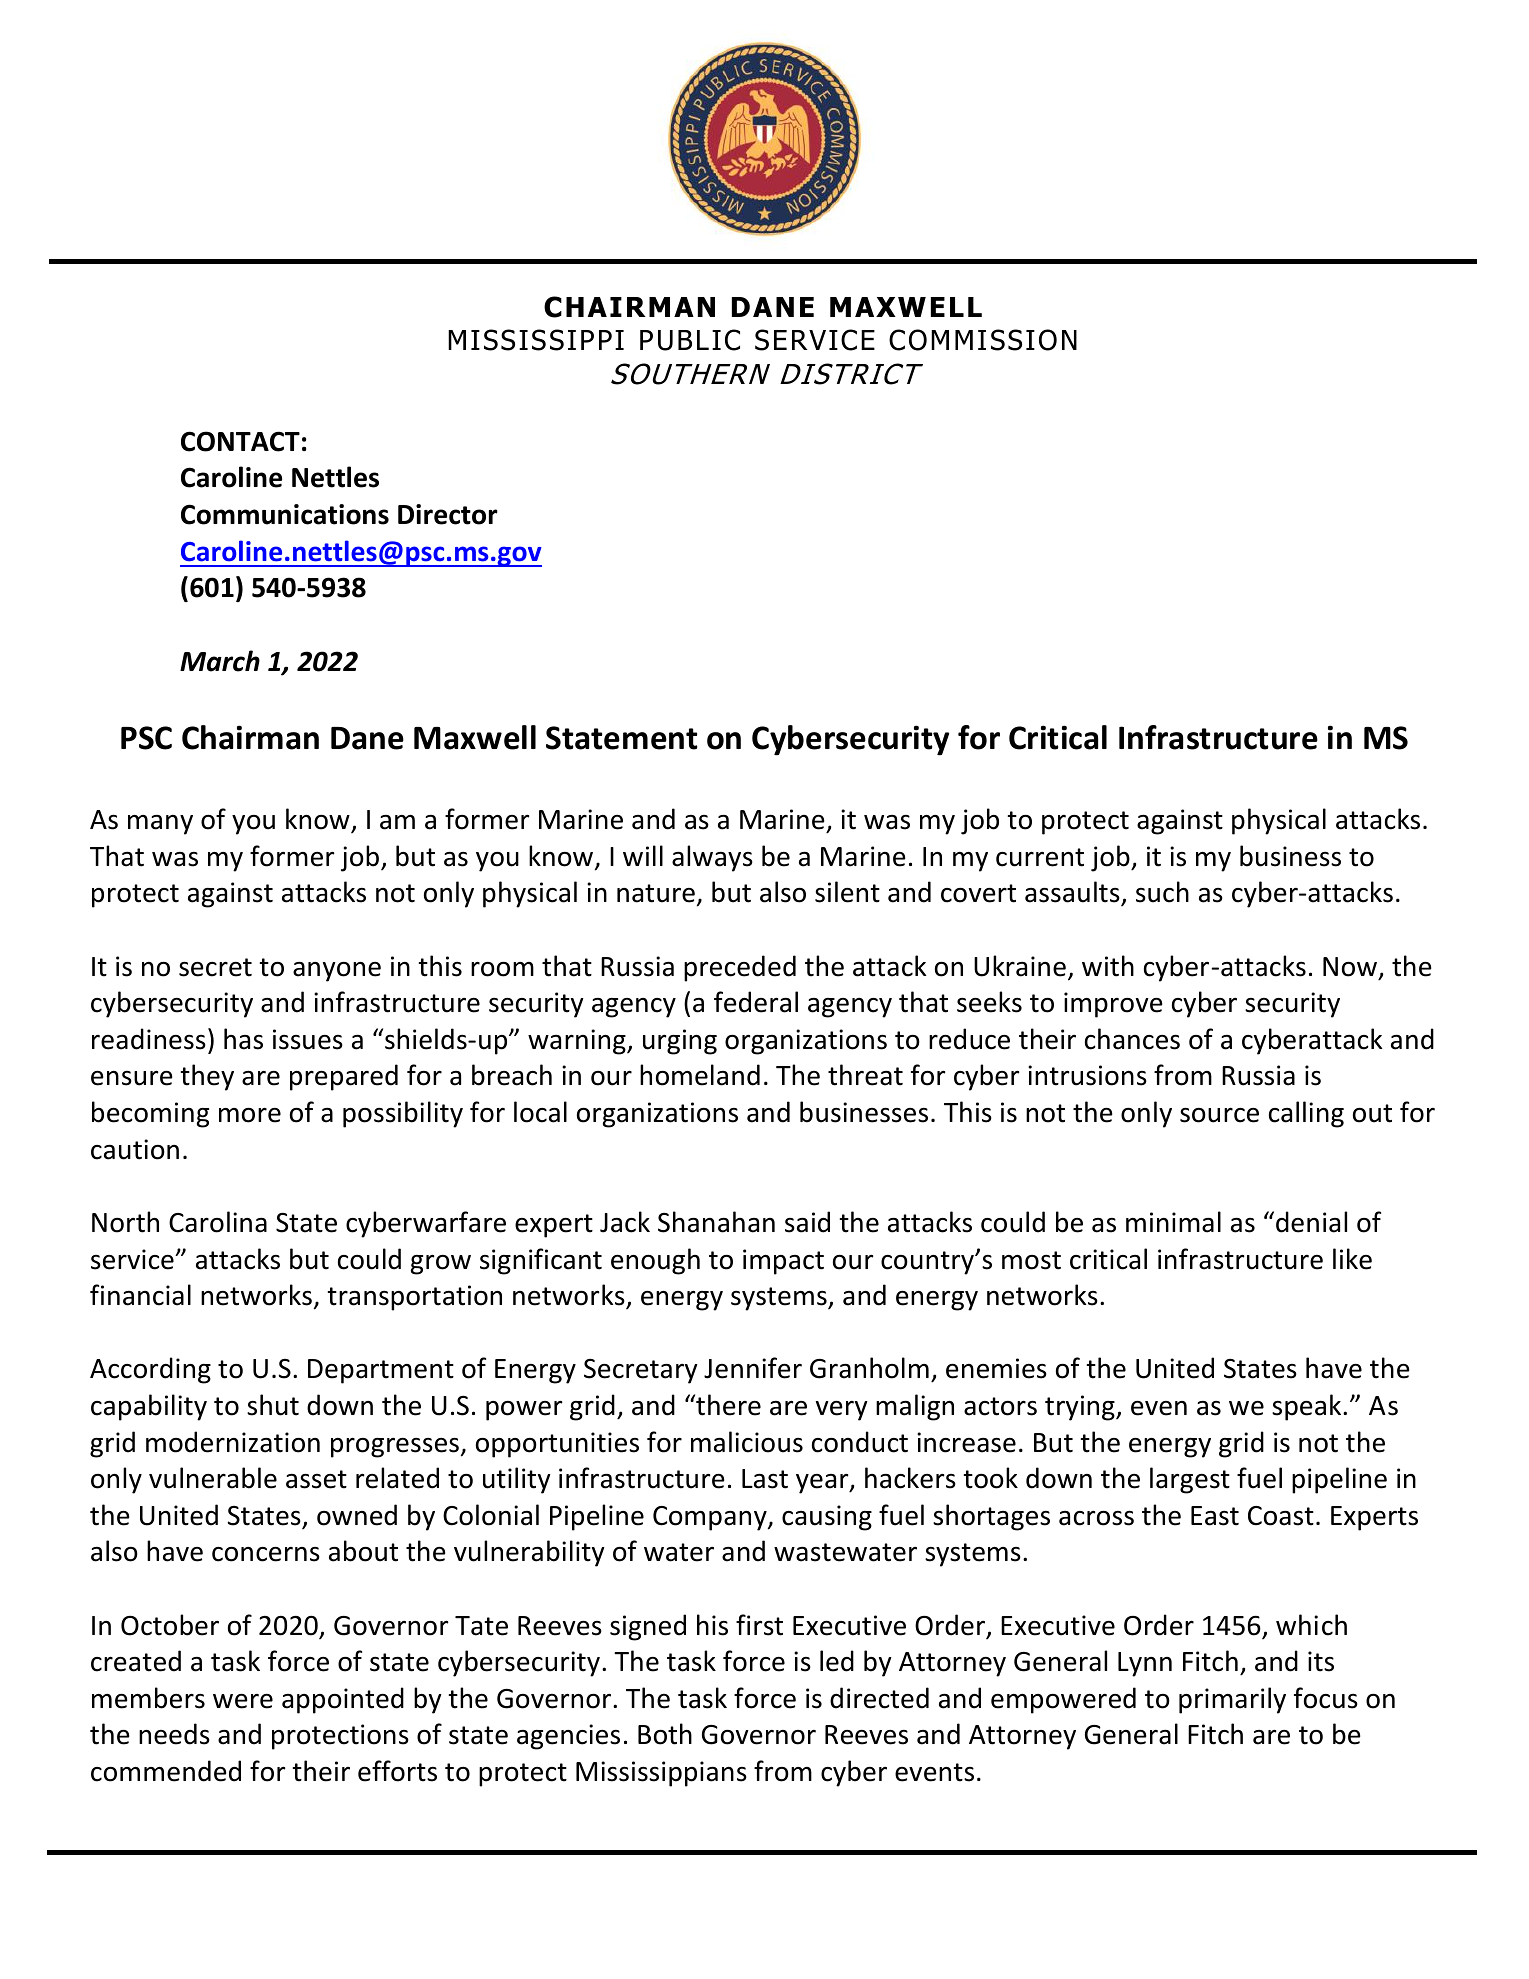 Image resolution: width=1529 pixels, height=1979 pixels. What do you see at coordinates (783, 1262) in the screenshot?
I see `impact` at bounding box center [783, 1262].
